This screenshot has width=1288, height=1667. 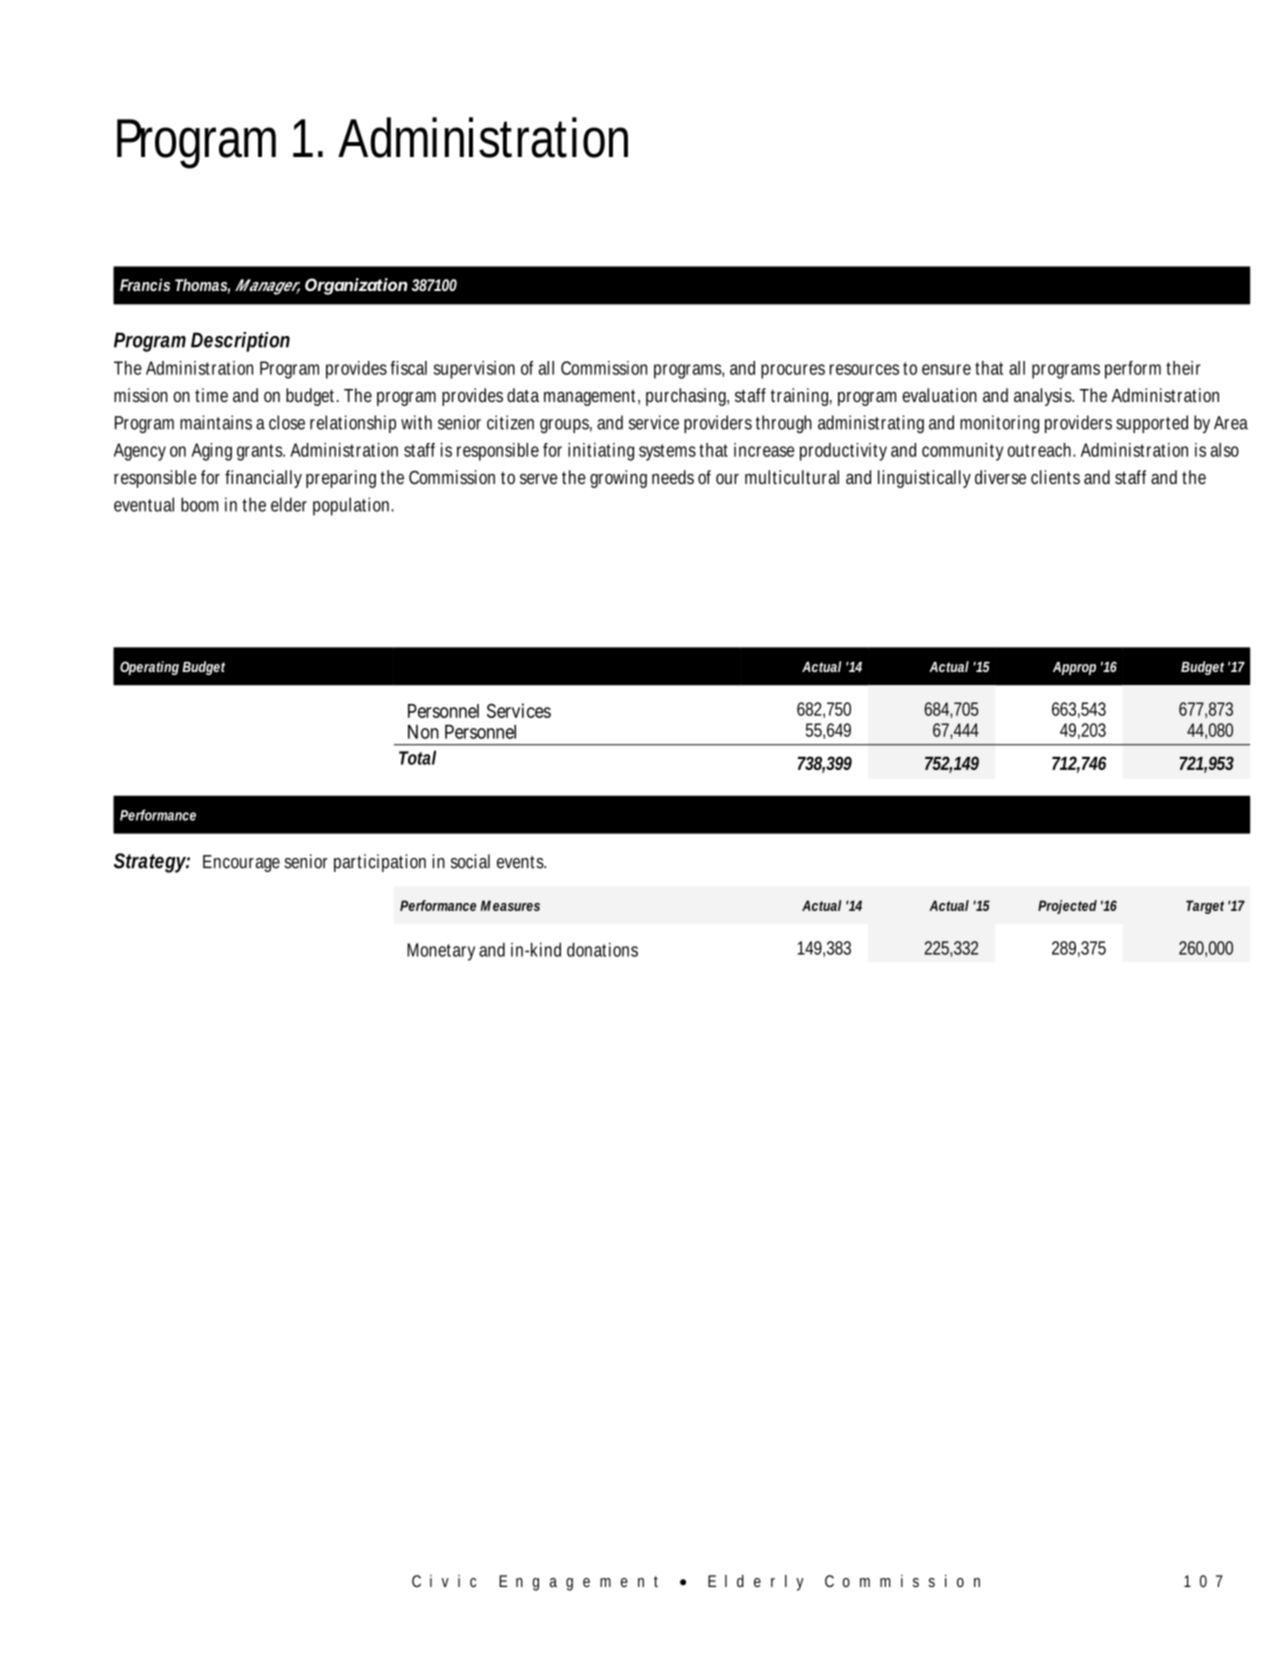 I want to click on clients, so click(x=1055, y=477).
